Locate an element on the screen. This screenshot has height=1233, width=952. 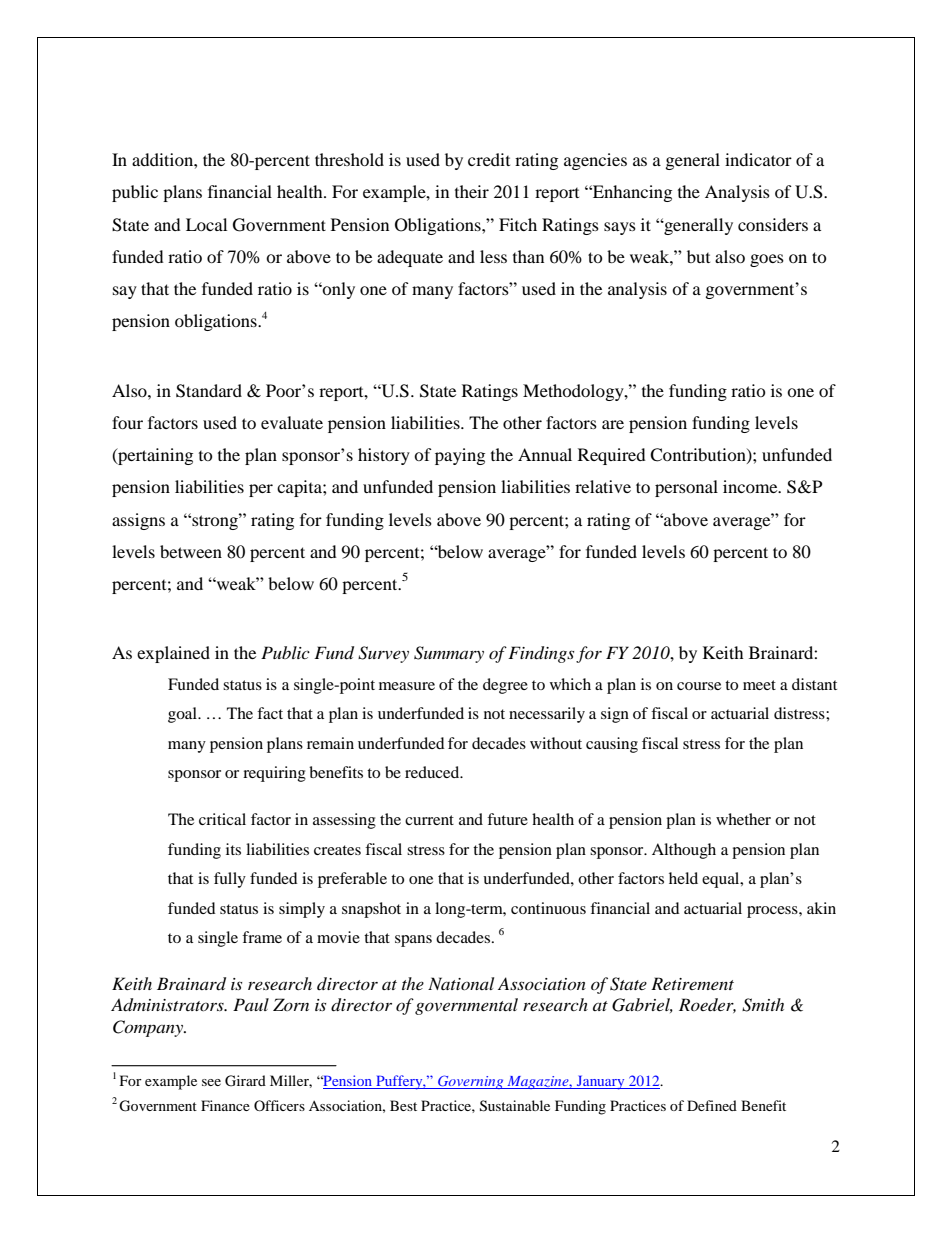
income is located at coordinates (751, 486).
